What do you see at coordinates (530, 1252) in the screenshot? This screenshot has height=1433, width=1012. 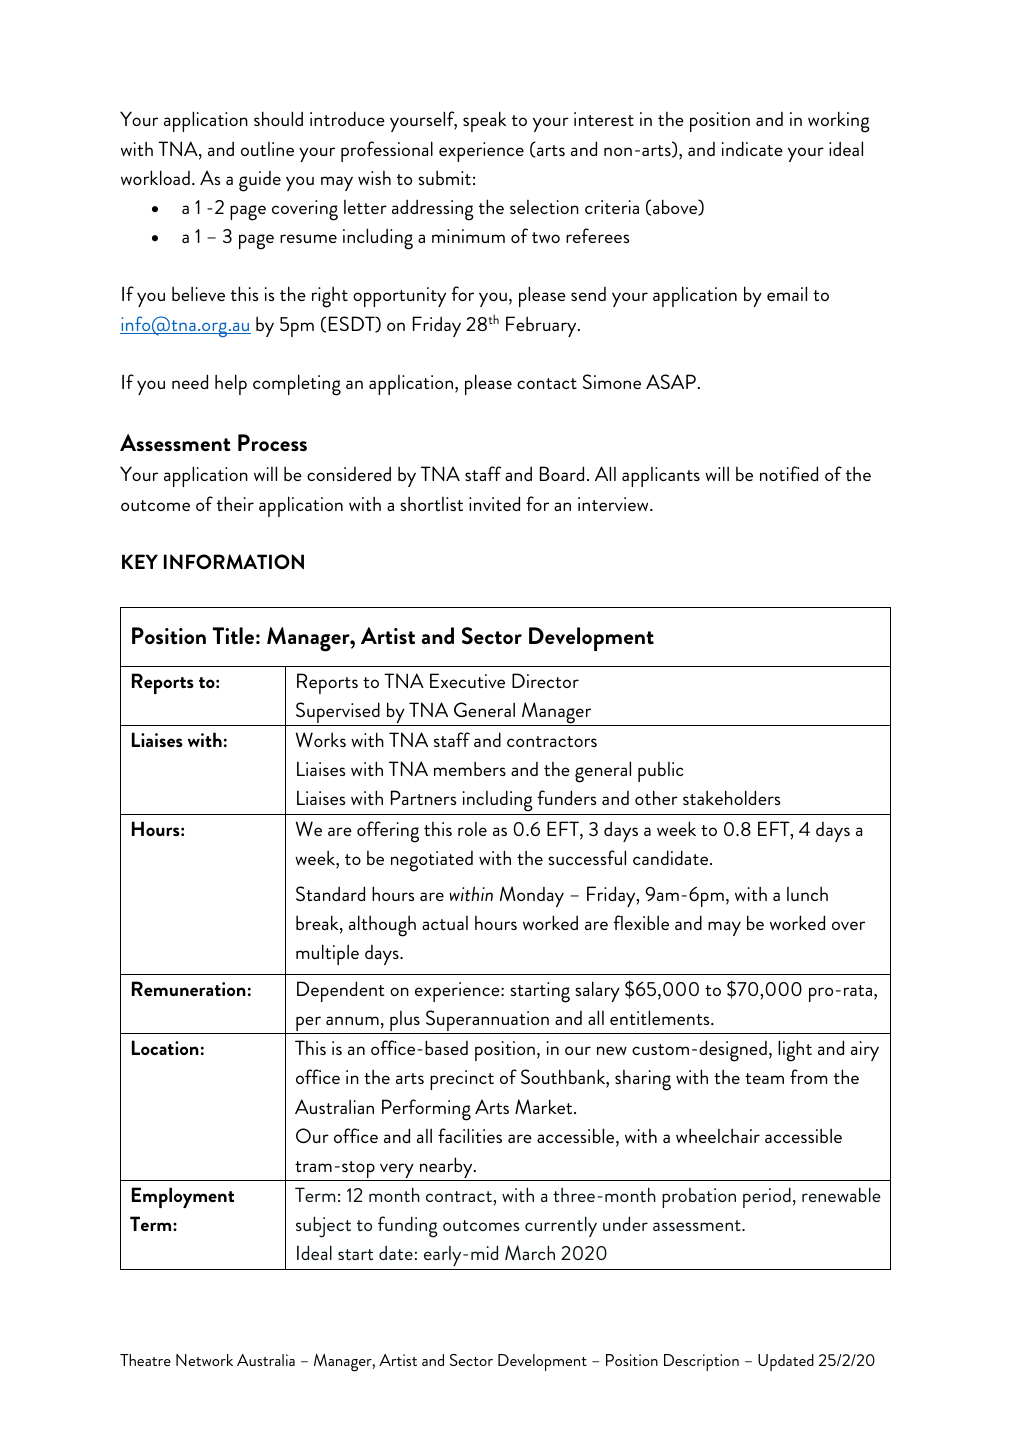 I see `March` at bounding box center [530, 1252].
